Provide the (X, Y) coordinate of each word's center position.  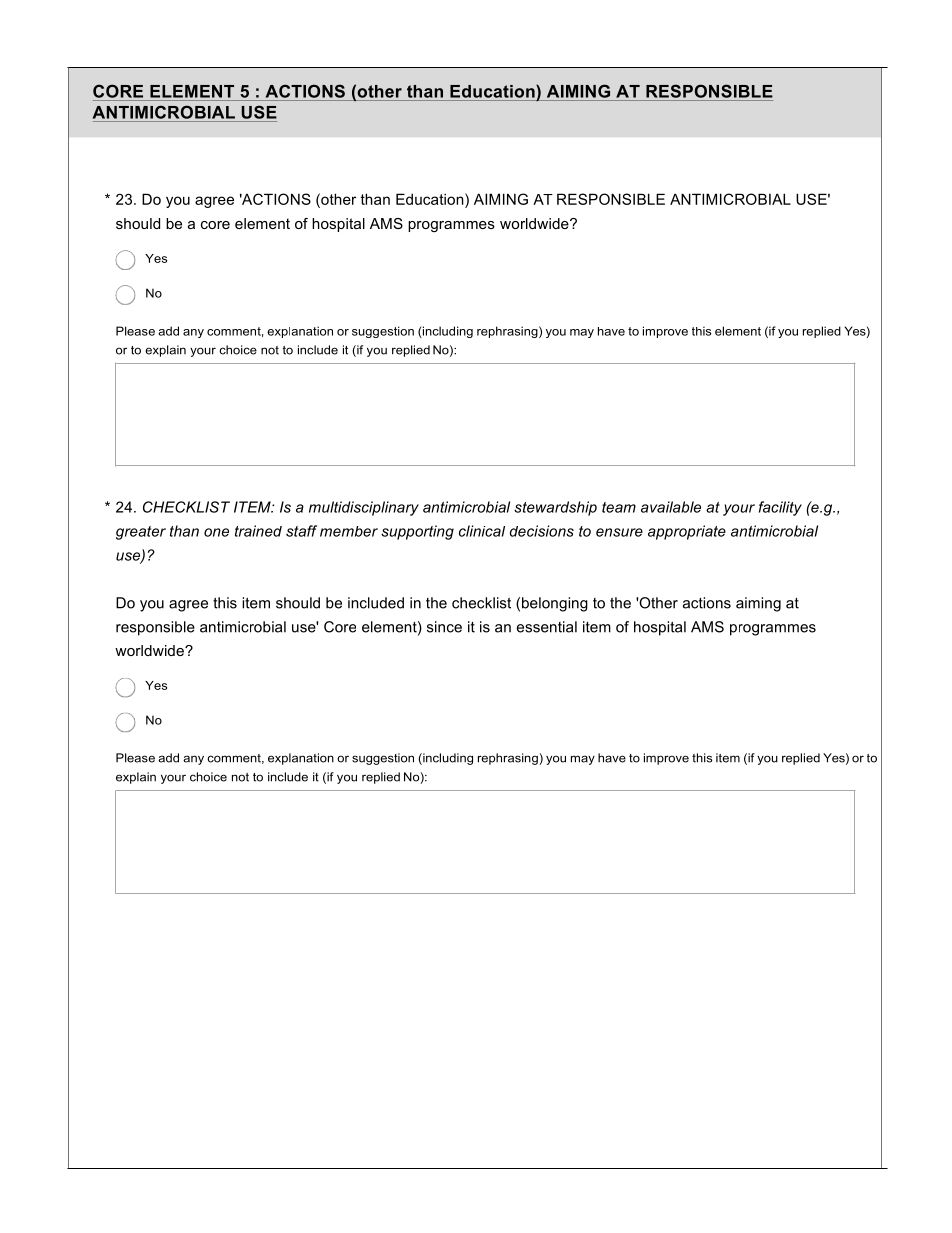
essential (547, 627)
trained (258, 531)
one (216, 532)
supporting (417, 532)
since (444, 627)
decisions (542, 531)
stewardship (555, 508)
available (671, 507)
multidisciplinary (364, 508)
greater (141, 533)
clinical (482, 531)
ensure (619, 532)
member (349, 531)
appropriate (687, 532)
